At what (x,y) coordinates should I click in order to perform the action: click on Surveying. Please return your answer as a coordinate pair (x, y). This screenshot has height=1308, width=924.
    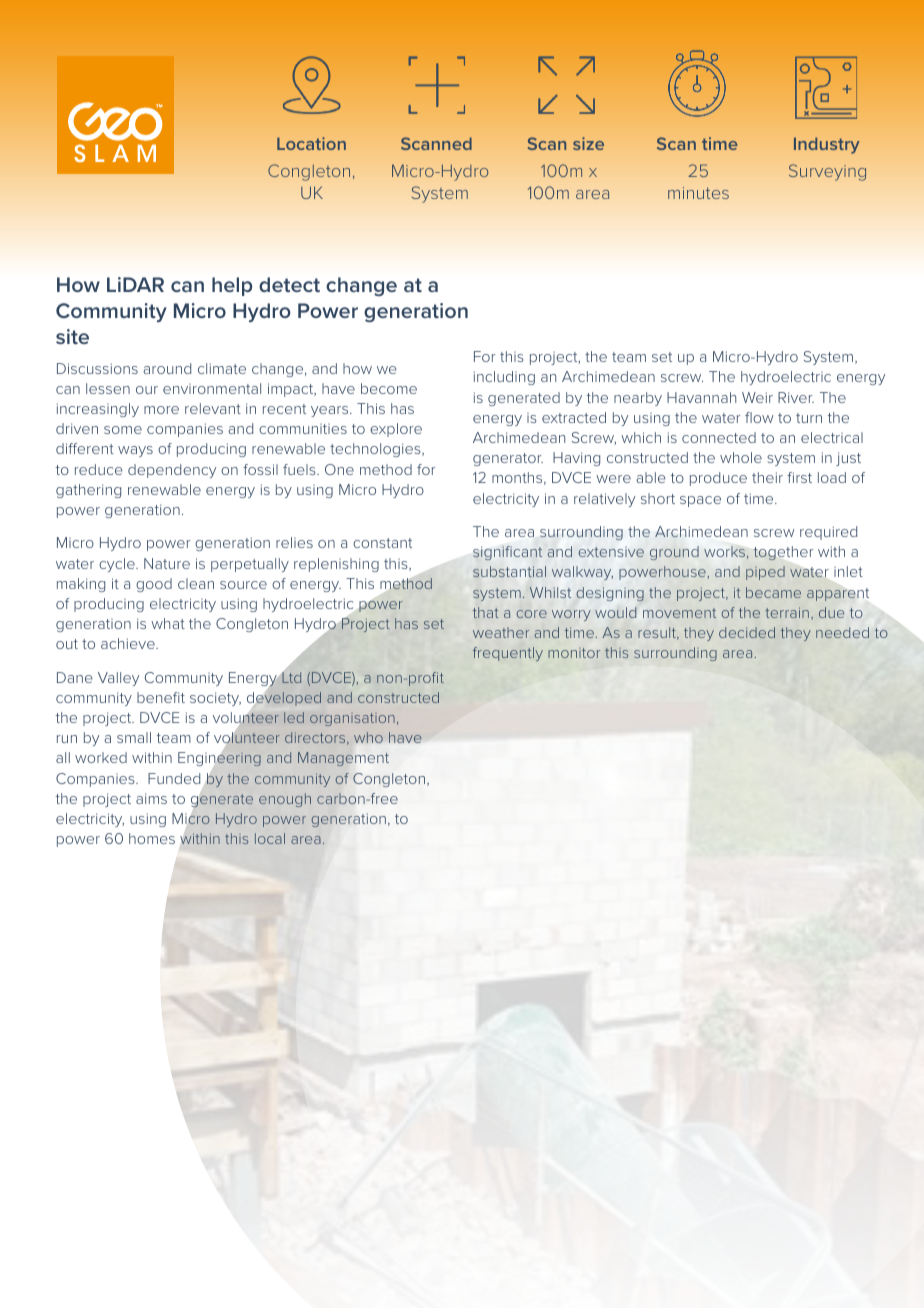
    Looking at the image, I should click on (827, 172).
